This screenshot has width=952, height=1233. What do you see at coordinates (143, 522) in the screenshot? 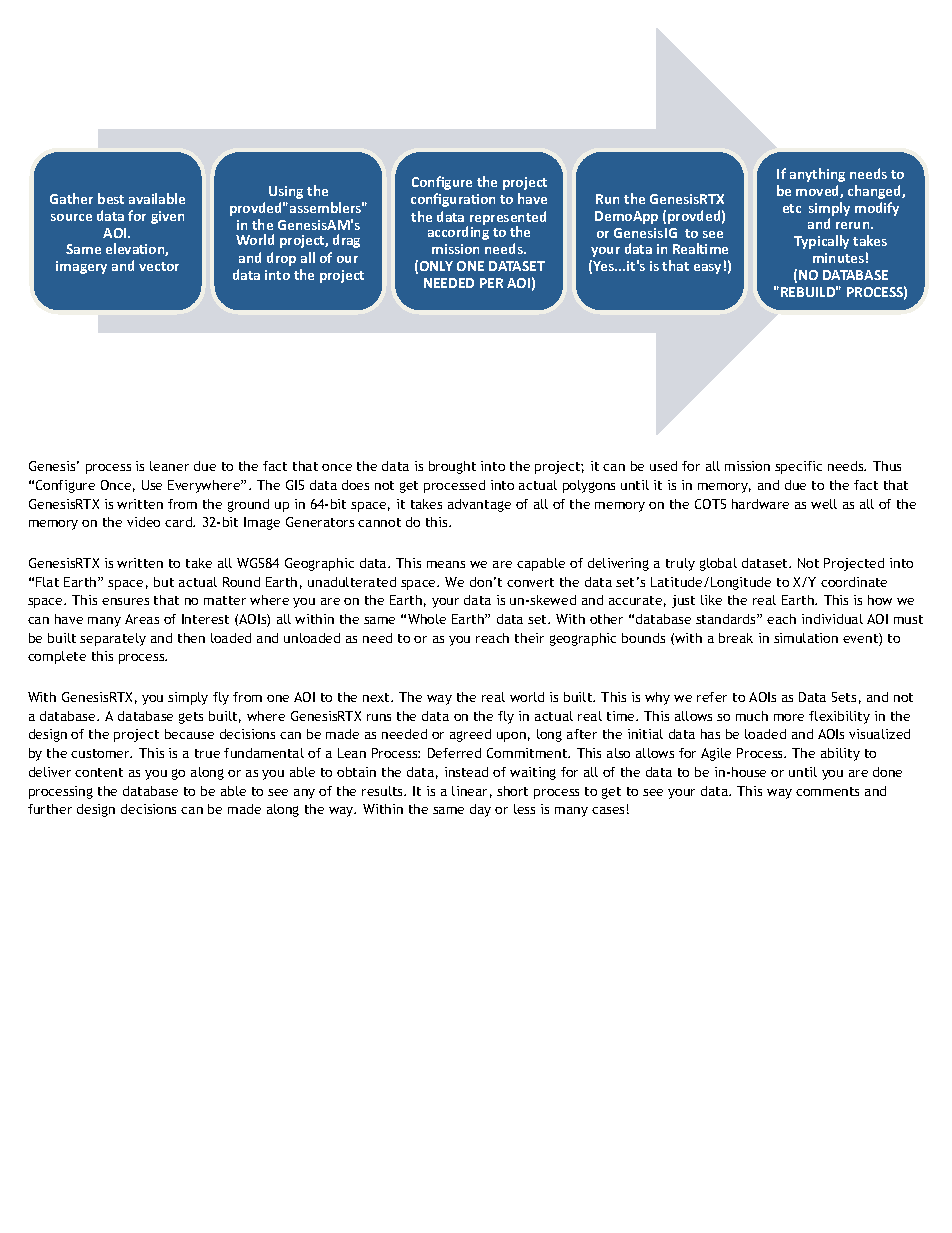
I see `video` at bounding box center [143, 522].
